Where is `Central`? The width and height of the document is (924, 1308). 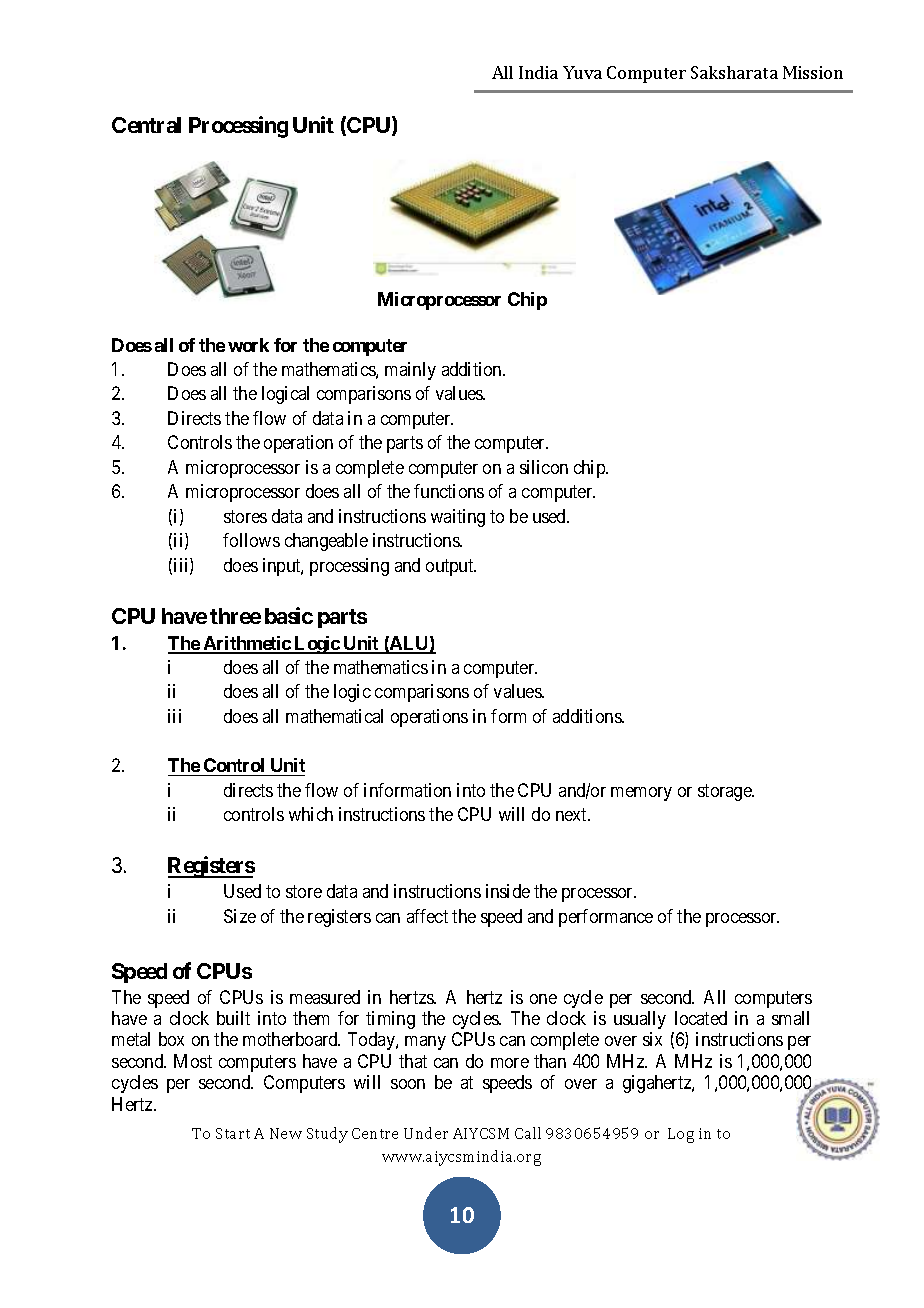 Central is located at coordinates (146, 125).
